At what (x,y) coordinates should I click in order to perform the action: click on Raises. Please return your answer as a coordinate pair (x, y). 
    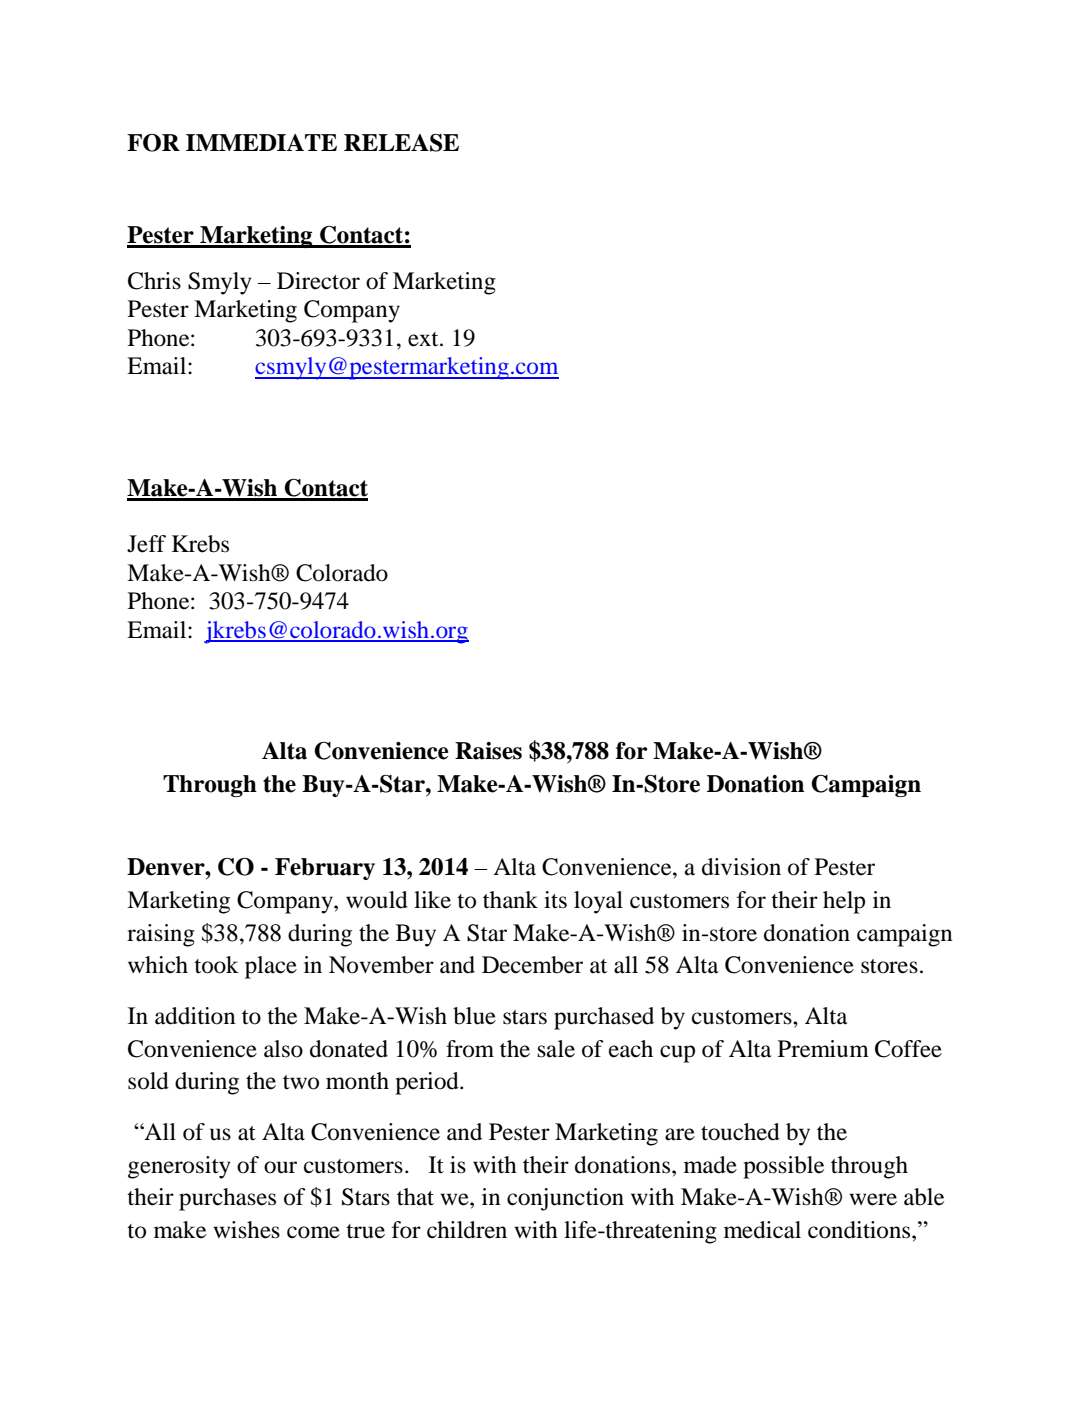
    Looking at the image, I should click on (488, 751).
